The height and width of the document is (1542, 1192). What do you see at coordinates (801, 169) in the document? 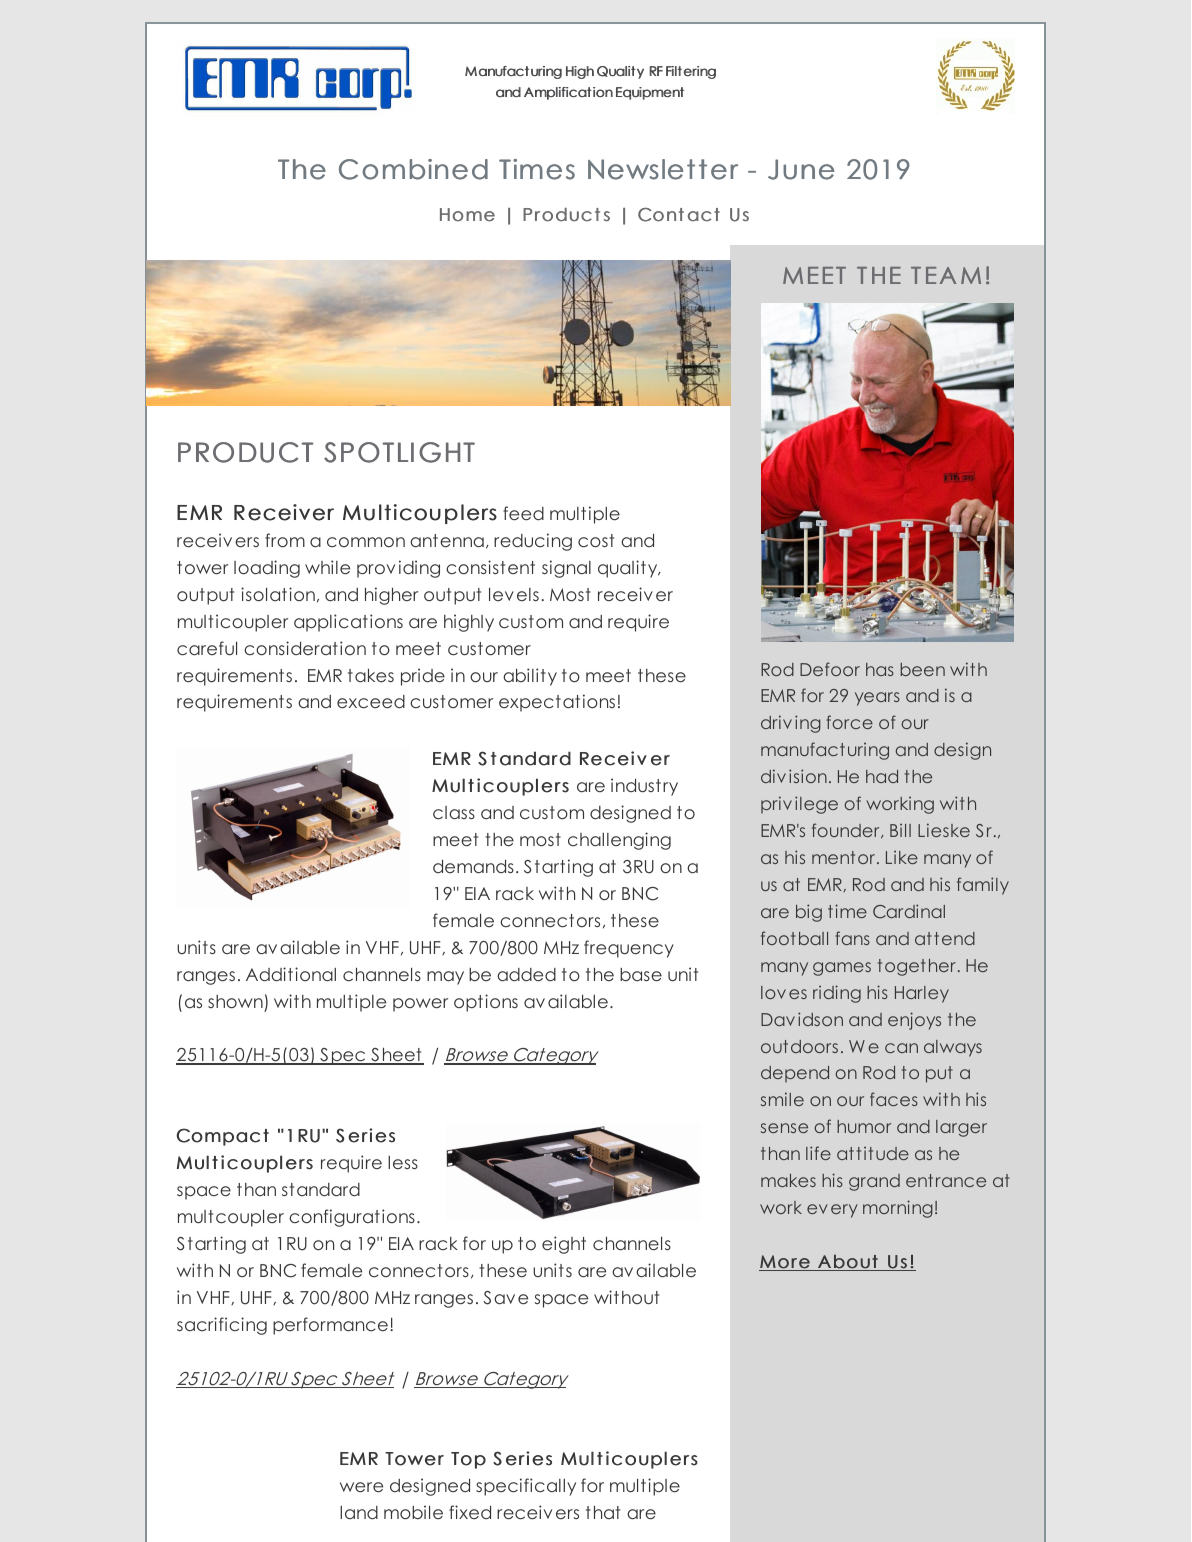
I see `June` at bounding box center [801, 169].
